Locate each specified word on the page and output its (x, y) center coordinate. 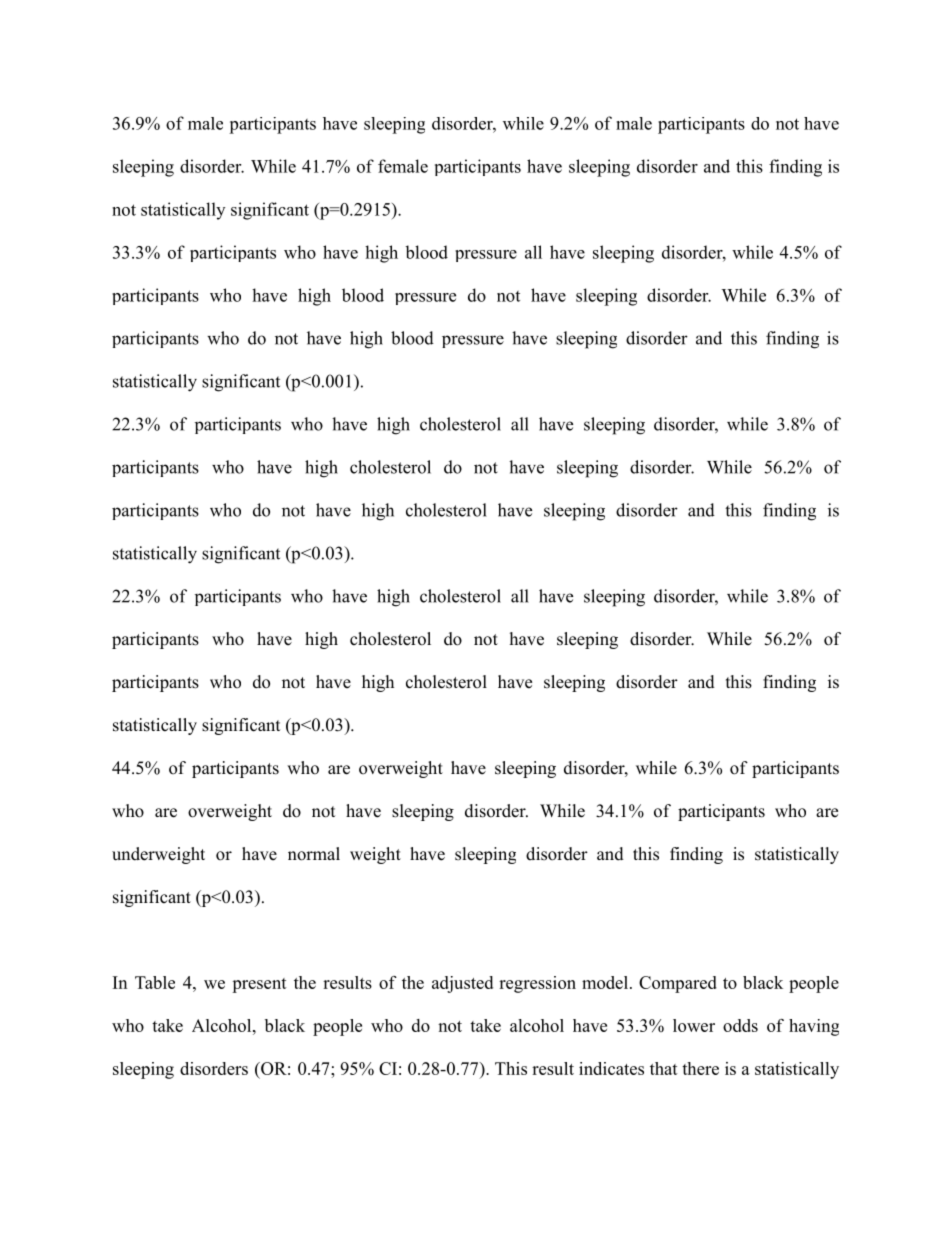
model (606, 982)
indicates (611, 1068)
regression (537, 984)
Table (155, 982)
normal (314, 854)
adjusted (462, 984)
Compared (678, 984)
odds (740, 1025)
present (259, 985)
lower (694, 1025)
